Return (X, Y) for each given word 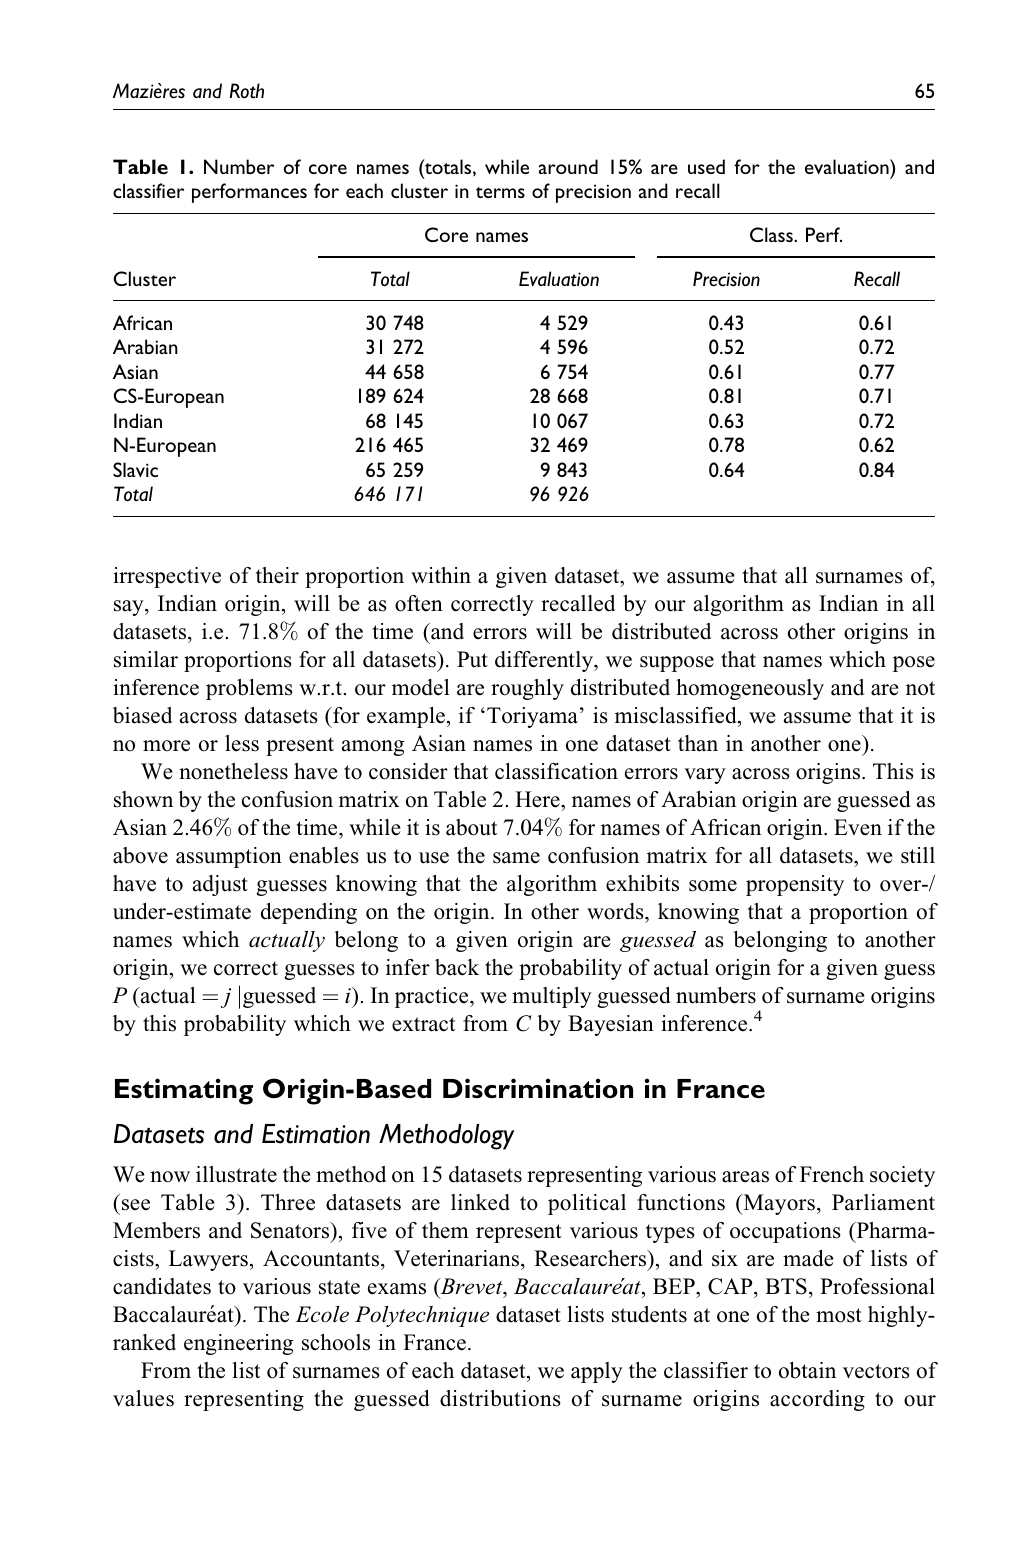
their (277, 575)
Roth (247, 91)
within (441, 575)
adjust (220, 885)
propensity (795, 885)
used (706, 166)
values (143, 1398)
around (568, 166)
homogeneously (750, 689)
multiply (552, 997)
